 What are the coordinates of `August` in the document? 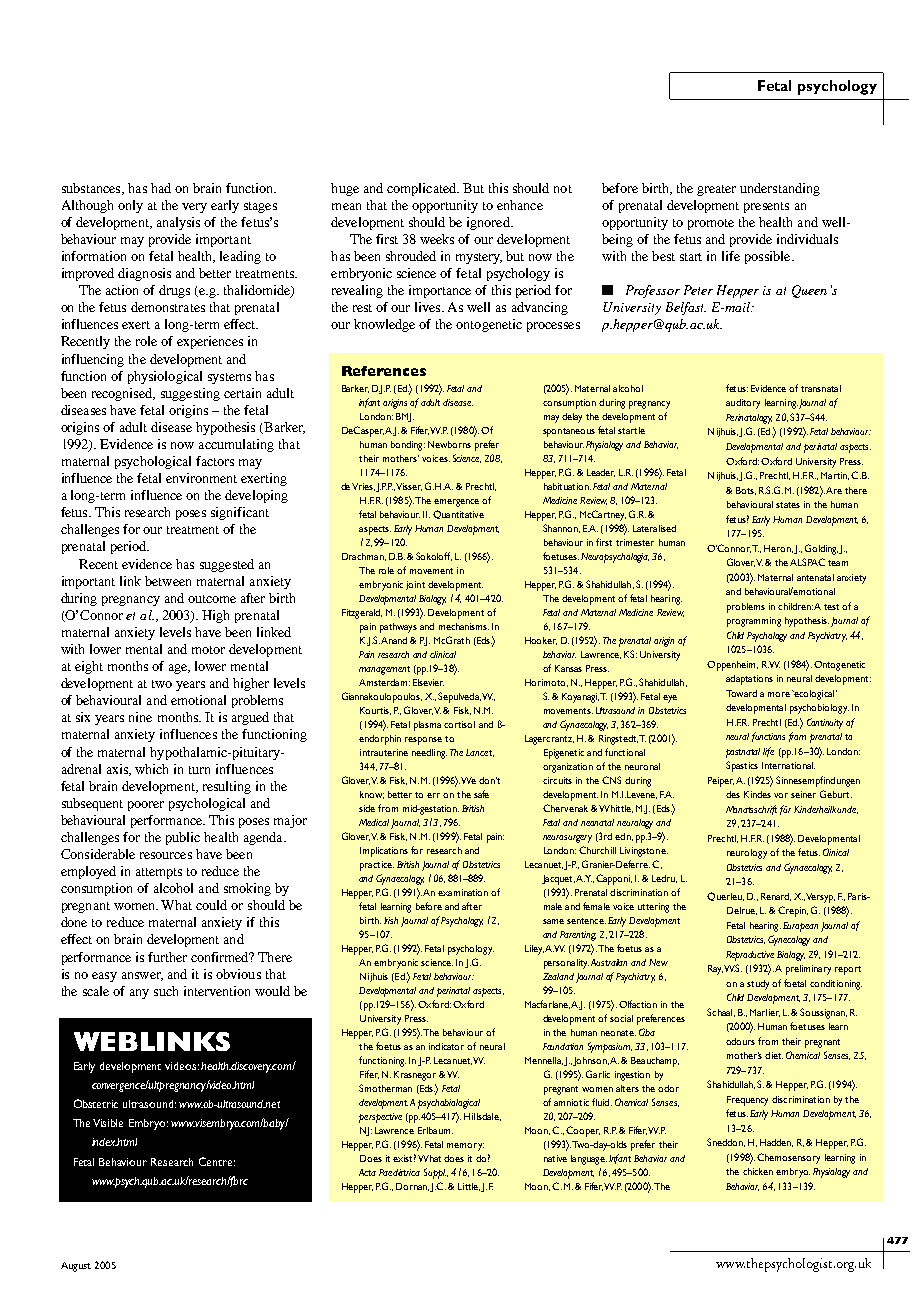 It's located at (76, 1267).
